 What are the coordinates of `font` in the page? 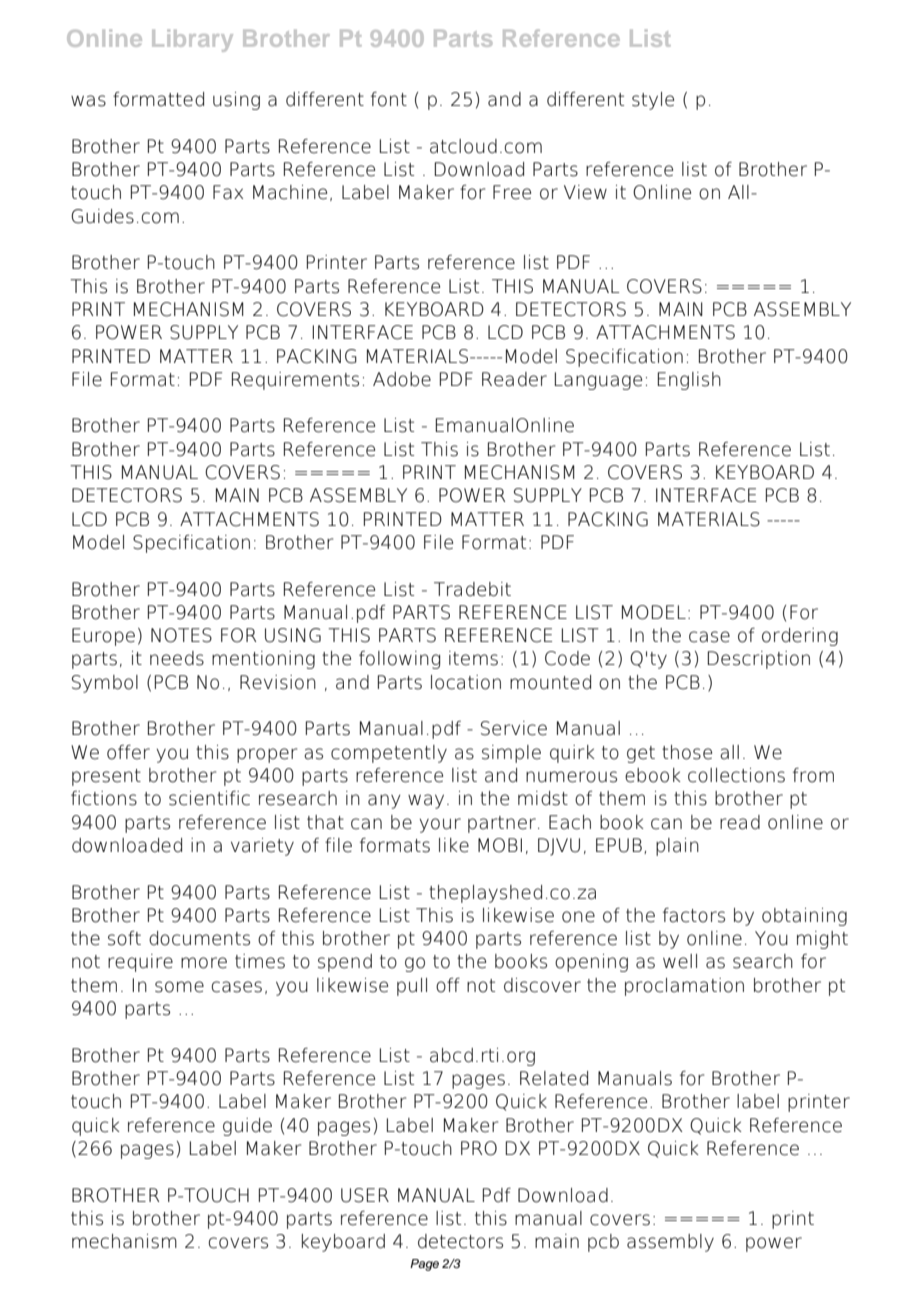 It's located at (389, 99).
